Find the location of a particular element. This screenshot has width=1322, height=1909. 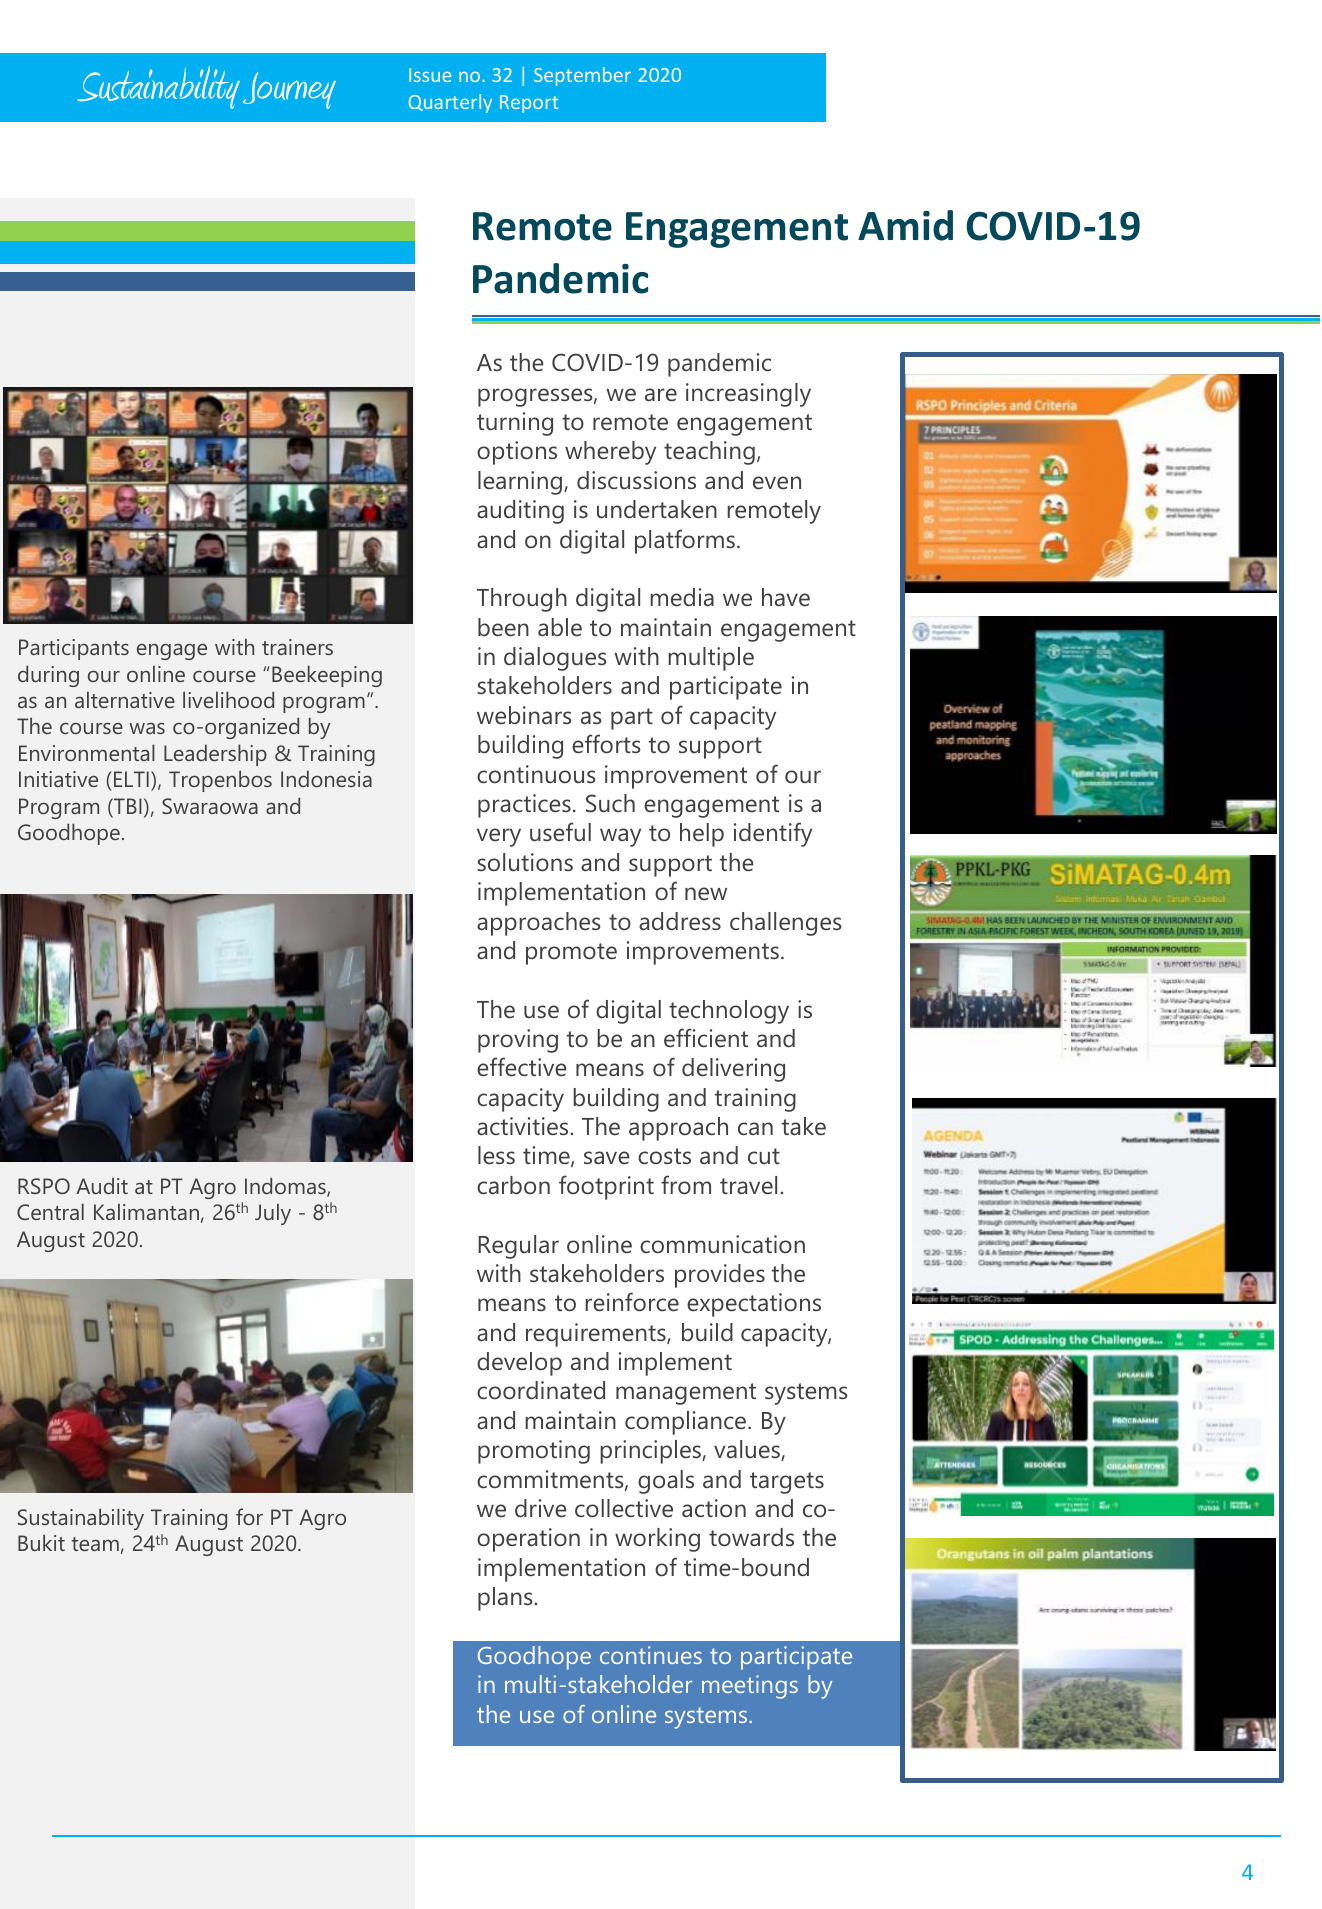

Issue is located at coordinates (430, 75).
